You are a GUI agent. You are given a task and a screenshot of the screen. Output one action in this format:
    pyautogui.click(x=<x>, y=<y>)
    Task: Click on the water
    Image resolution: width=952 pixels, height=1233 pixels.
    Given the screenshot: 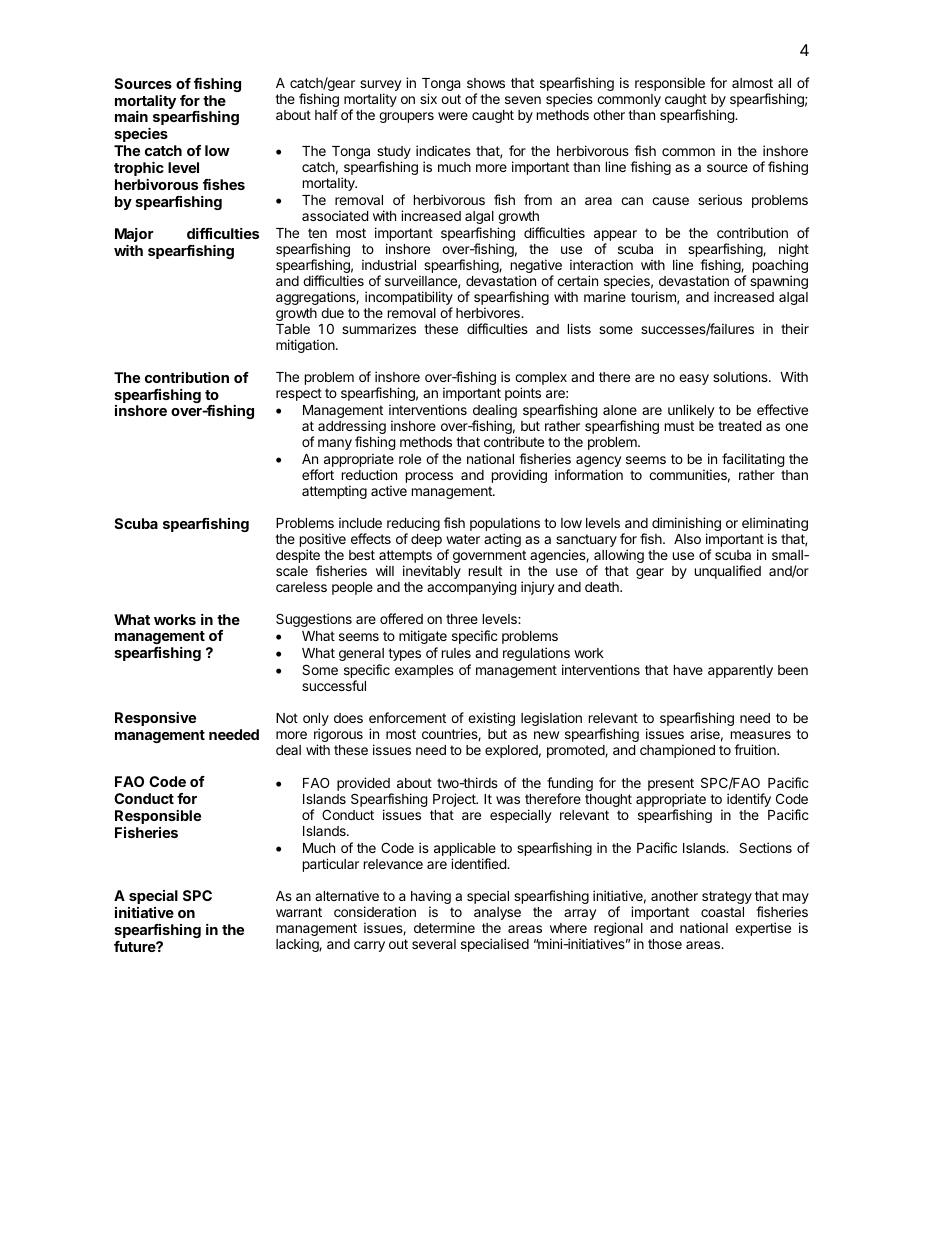 What is the action you would take?
    pyautogui.click(x=463, y=539)
